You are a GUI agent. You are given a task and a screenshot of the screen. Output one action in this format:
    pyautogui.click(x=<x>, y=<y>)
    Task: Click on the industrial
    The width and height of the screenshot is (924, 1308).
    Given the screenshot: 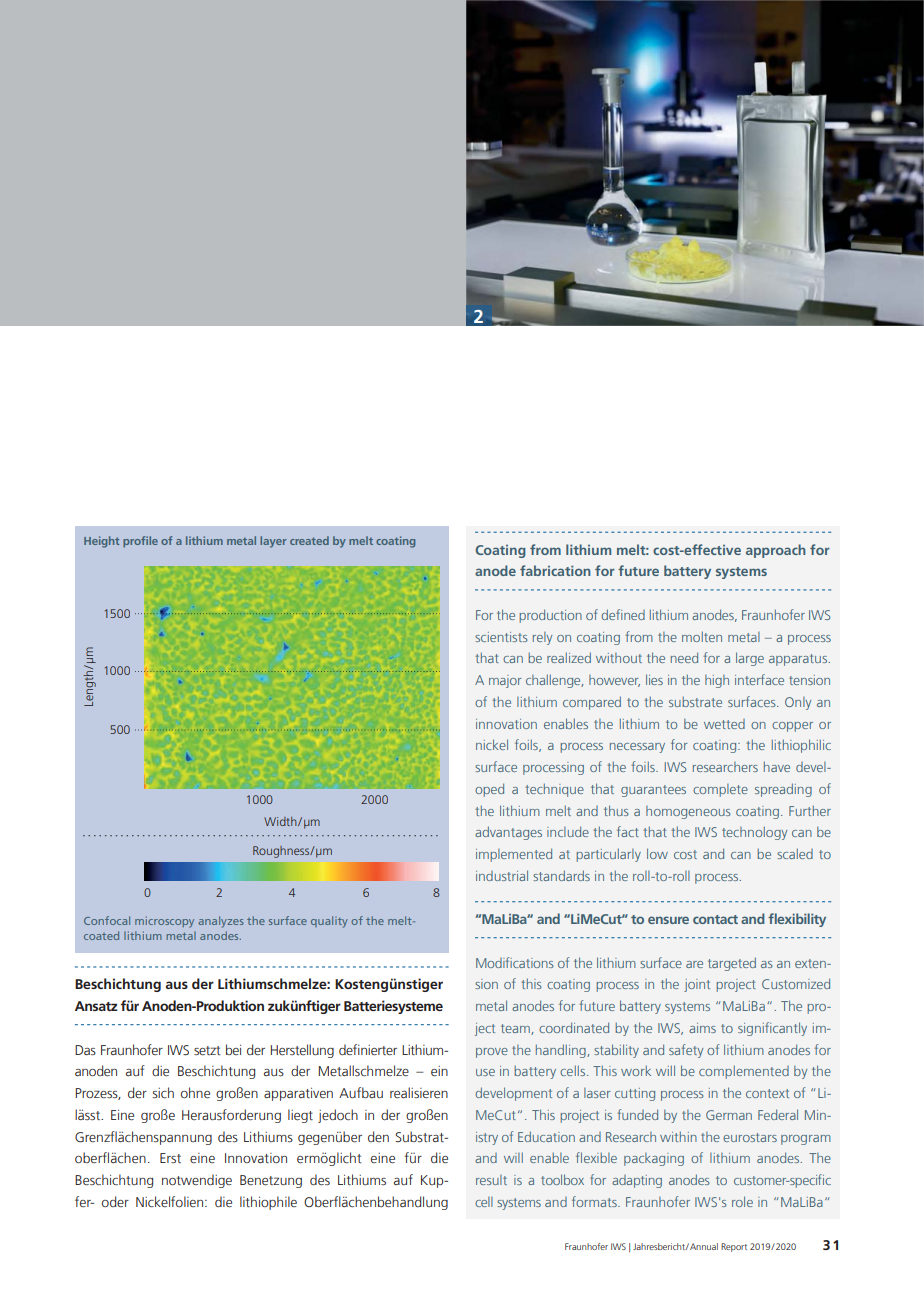 What is the action you would take?
    pyautogui.click(x=502, y=875)
